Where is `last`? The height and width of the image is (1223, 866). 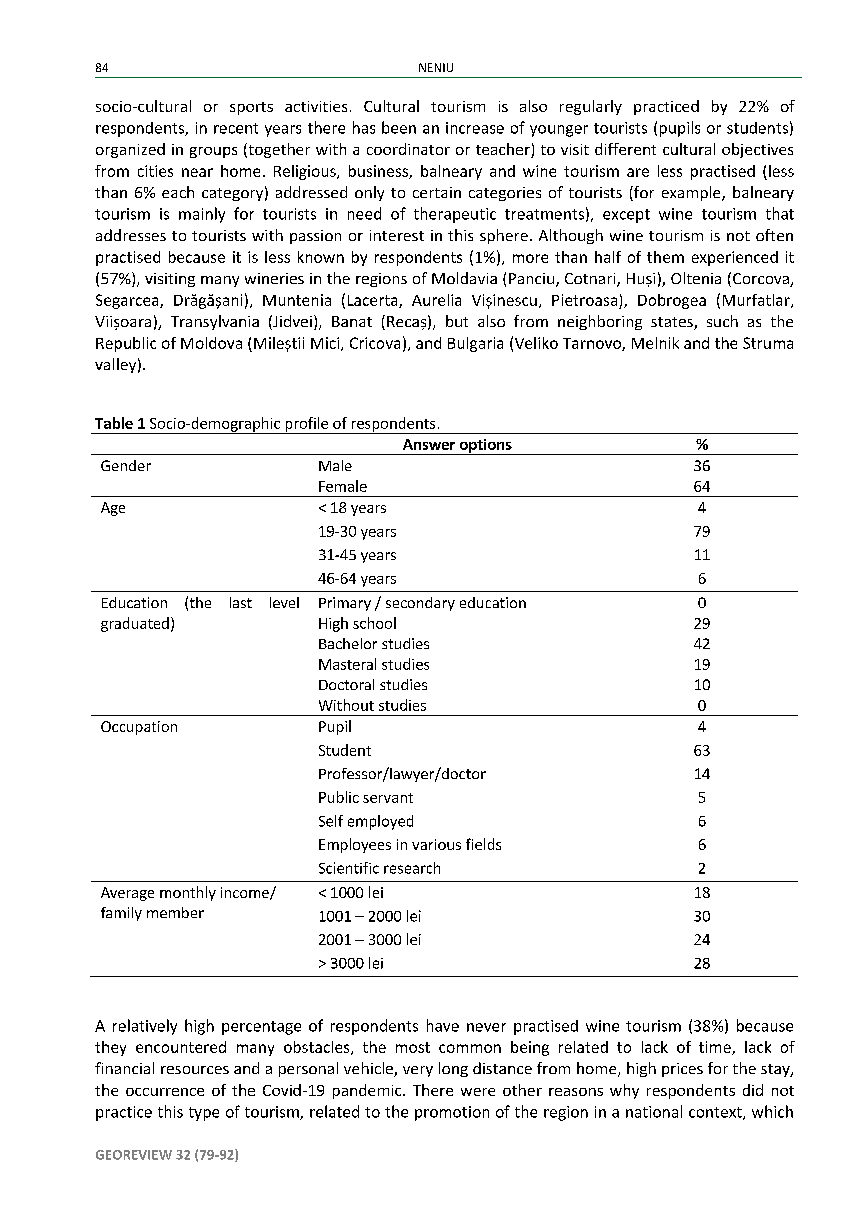 last is located at coordinates (241, 602).
